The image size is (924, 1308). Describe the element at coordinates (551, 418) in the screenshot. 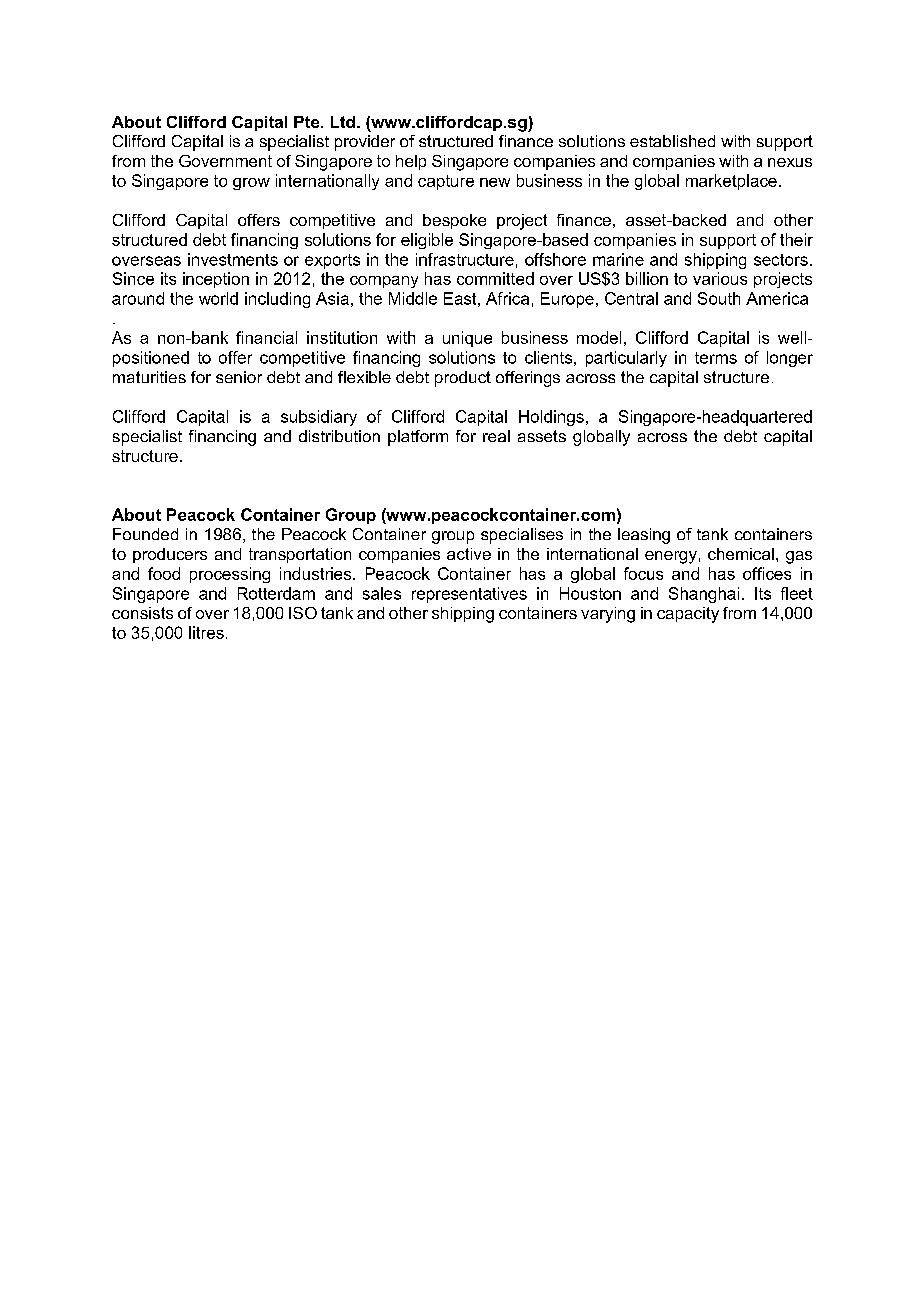

I see `Holdings` at that location.
